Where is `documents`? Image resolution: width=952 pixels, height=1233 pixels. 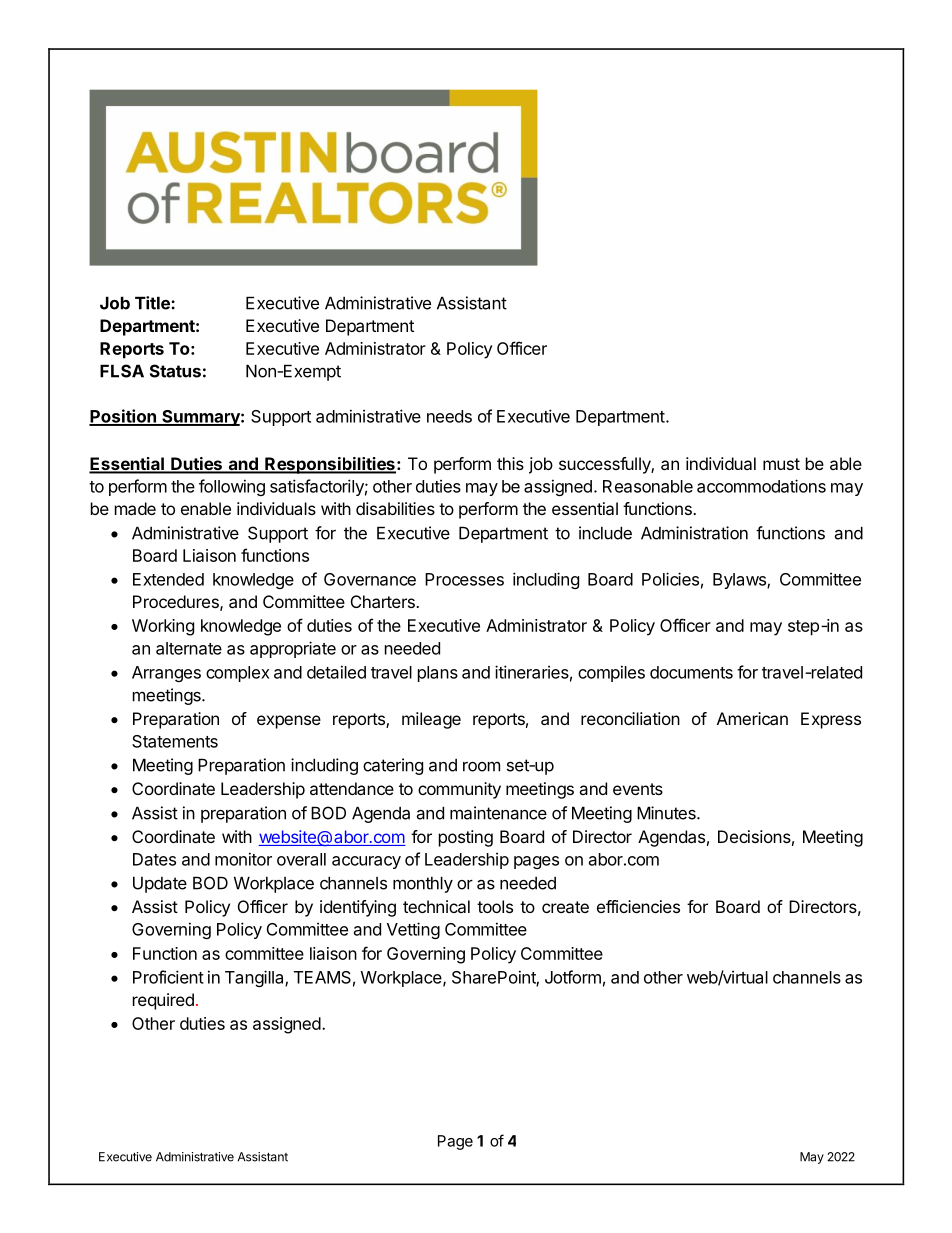
documents is located at coordinates (691, 672).
